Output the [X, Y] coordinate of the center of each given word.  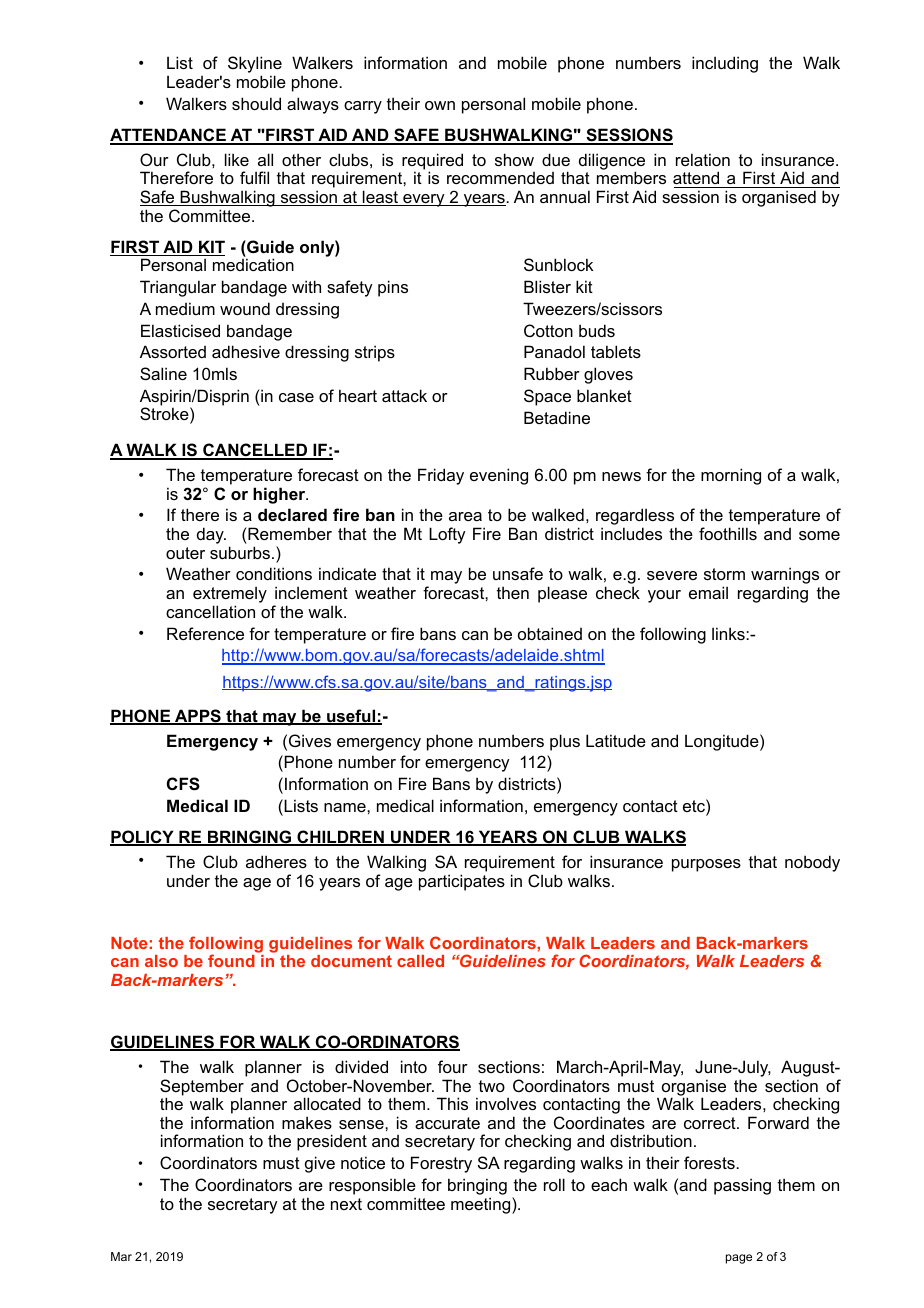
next [346, 1204]
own [440, 105]
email [708, 592]
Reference [205, 633]
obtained [550, 633]
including [725, 64]
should [256, 103]
